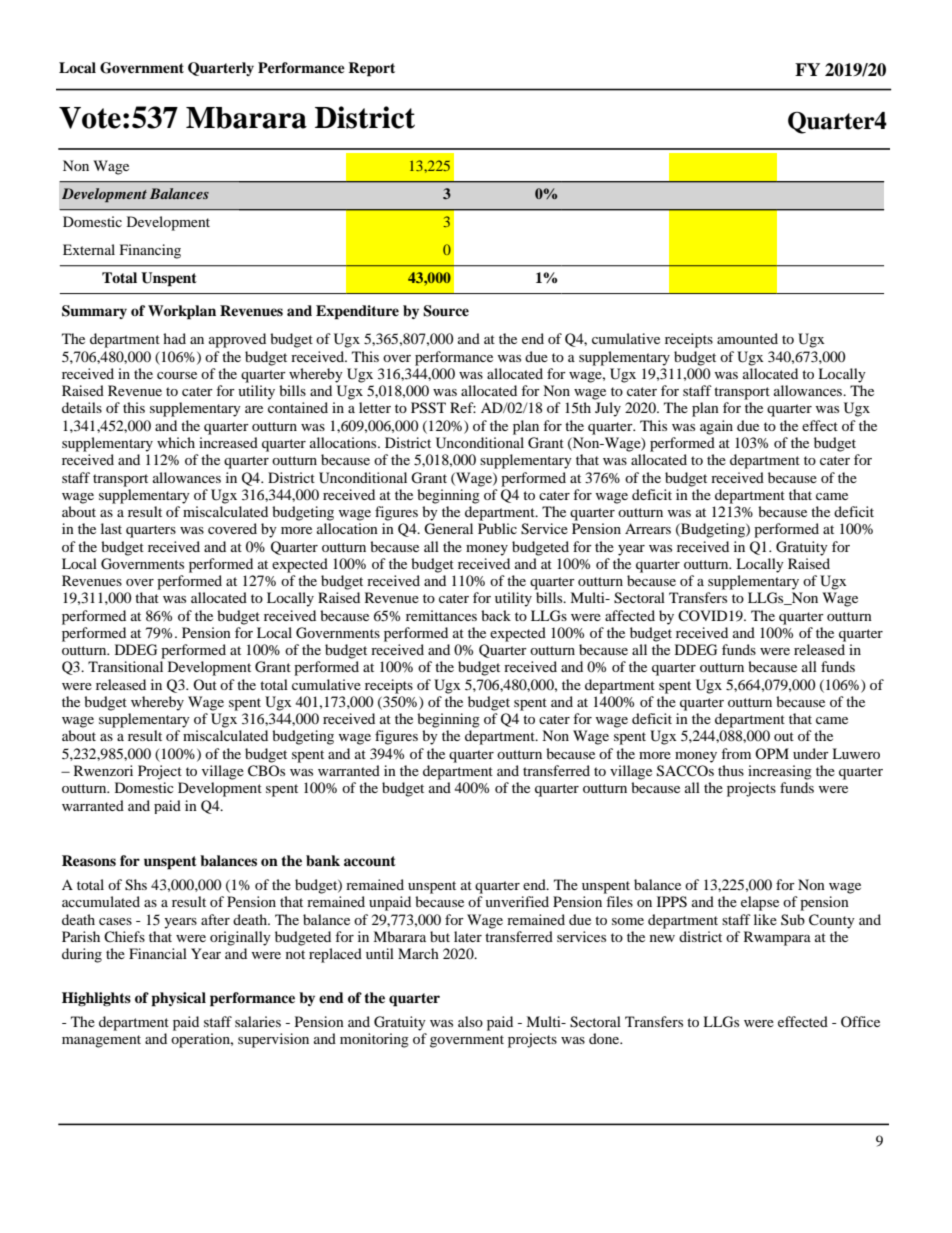  What do you see at coordinates (111, 528) in the document?
I see `last` at bounding box center [111, 528].
